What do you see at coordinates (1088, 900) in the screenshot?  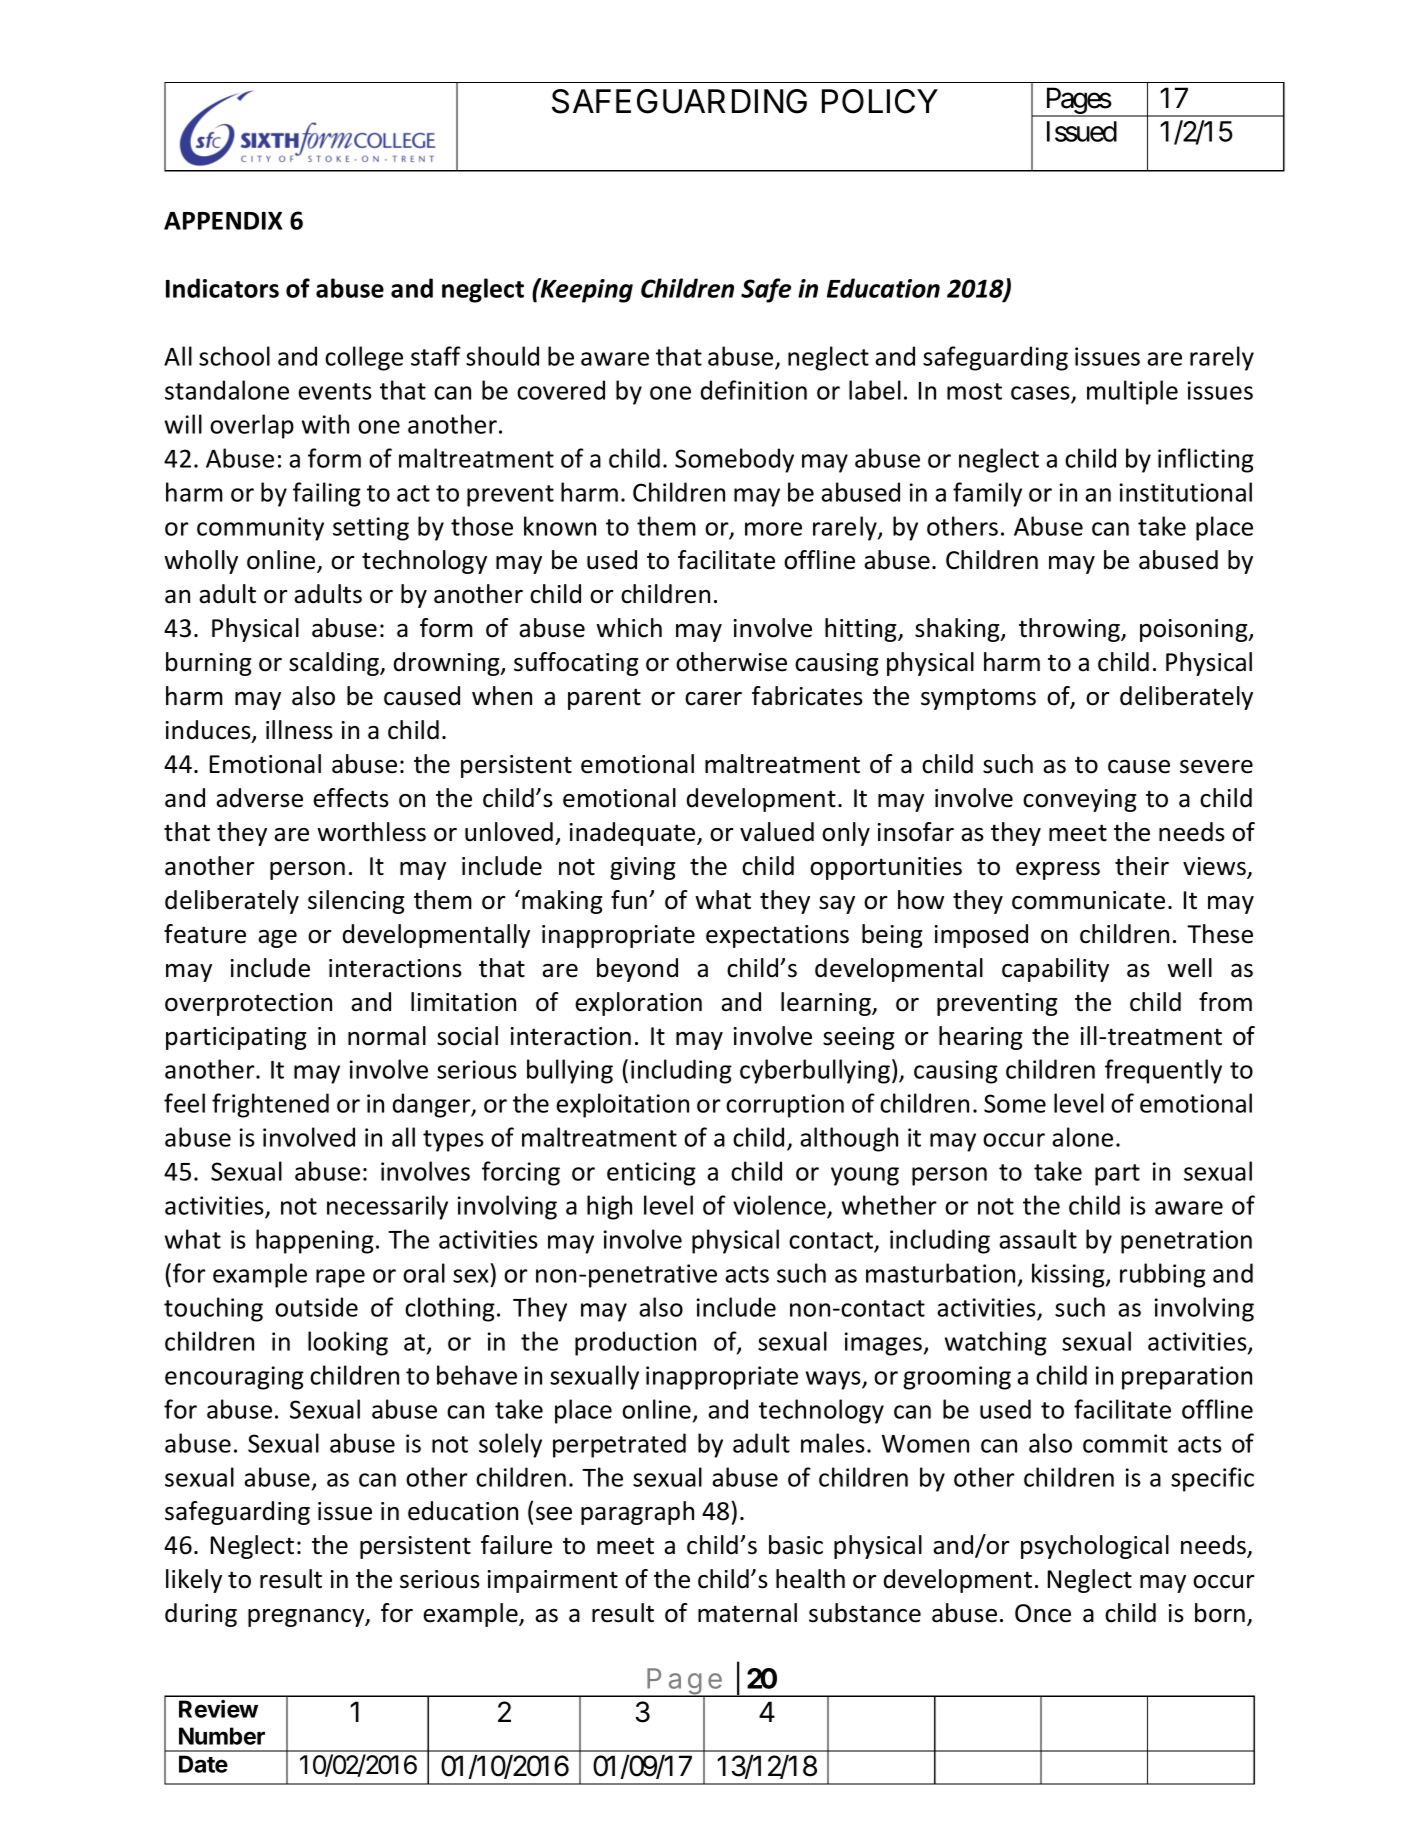 I see `communicate` at bounding box center [1088, 900].
